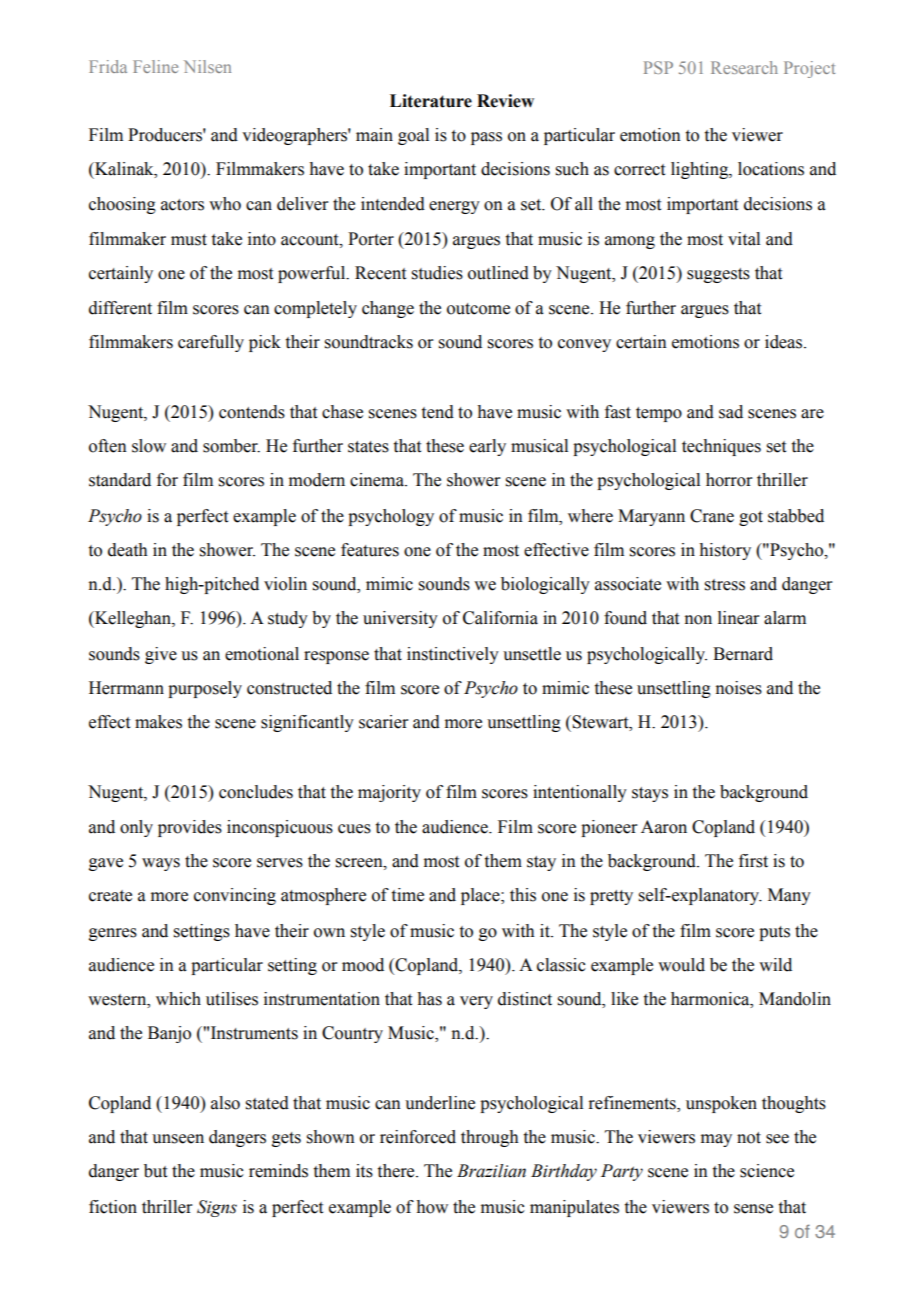  What do you see at coordinates (161, 655) in the image?
I see `give` at bounding box center [161, 655].
